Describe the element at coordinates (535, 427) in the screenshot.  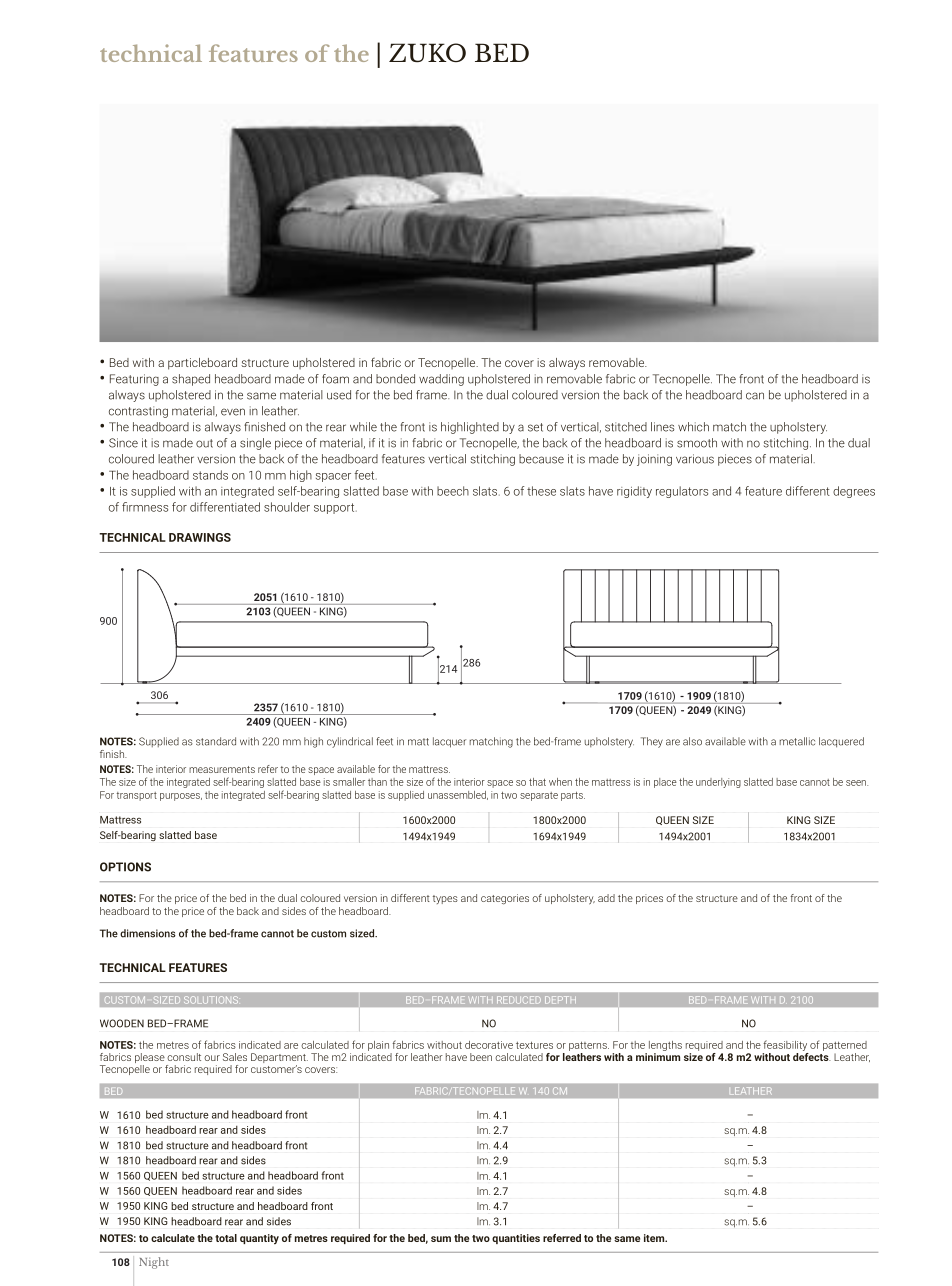
I see `set` at that location.
